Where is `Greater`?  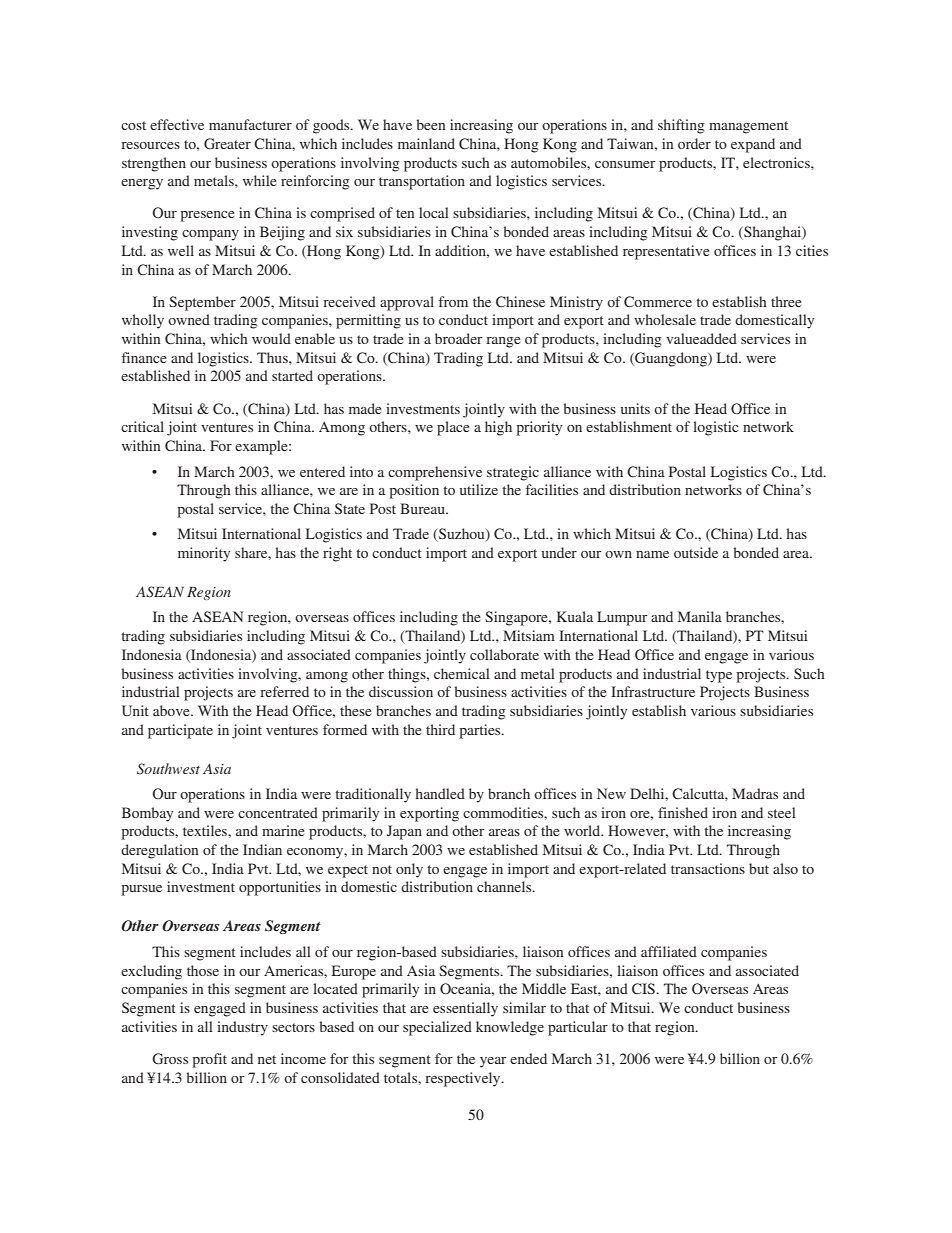
Greater is located at coordinates (227, 144).
